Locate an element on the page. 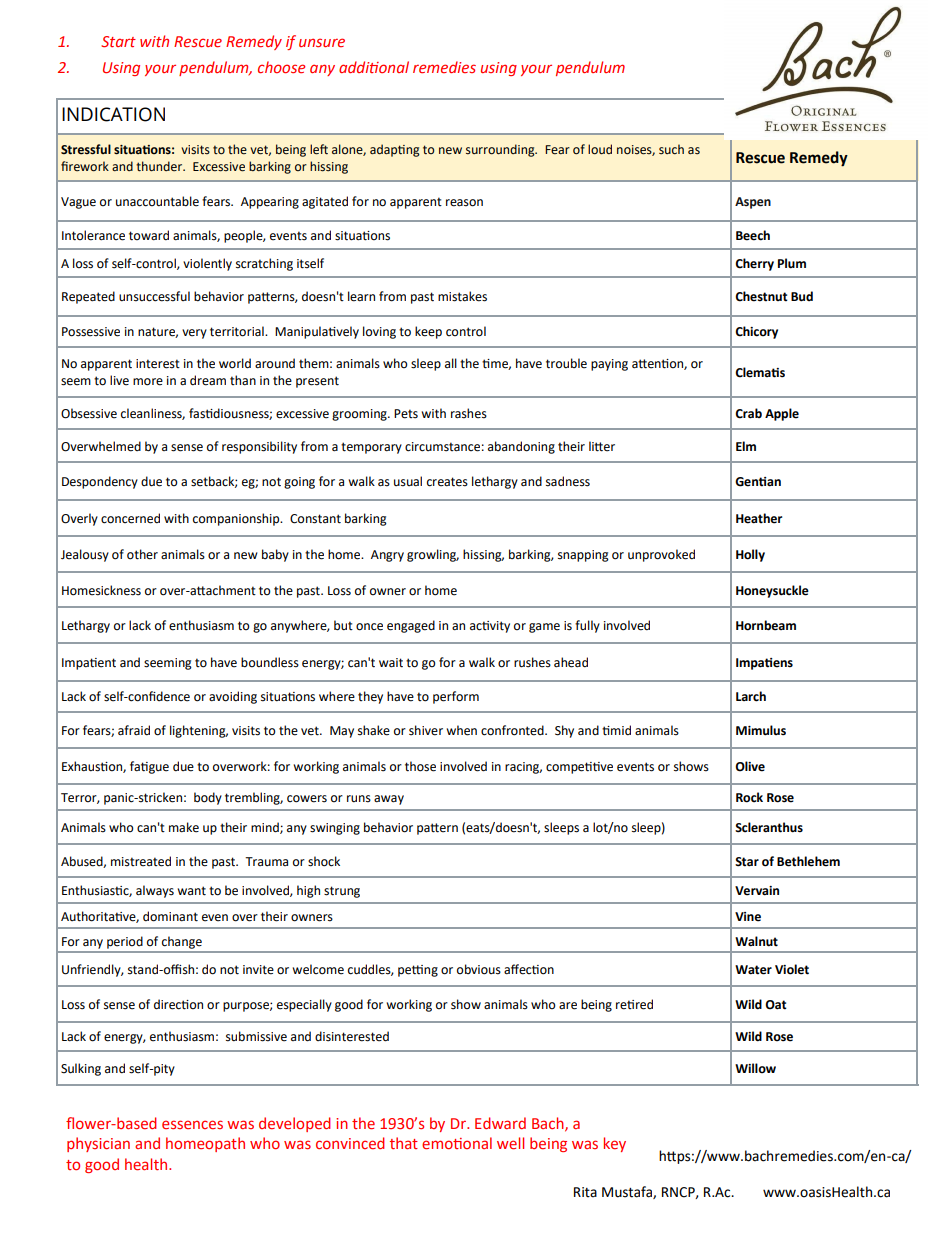 The image size is (952, 1233). emotional is located at coordinates (457, 1143).
